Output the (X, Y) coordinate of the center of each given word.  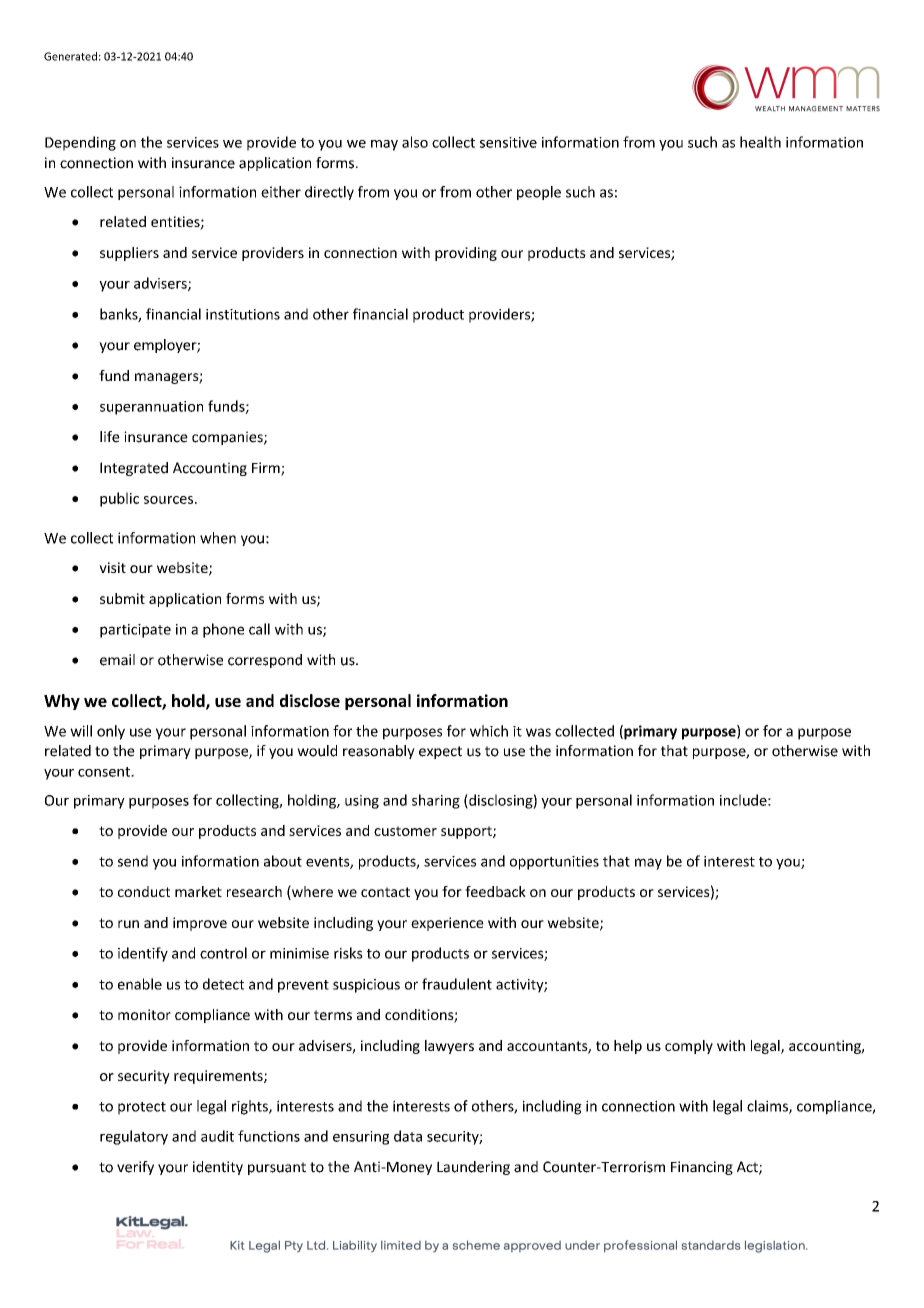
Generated (70, 56)
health (760, 142)
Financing (702, 1168)
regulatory (134, 1137)
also (415, 142)
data (408, 1136)
